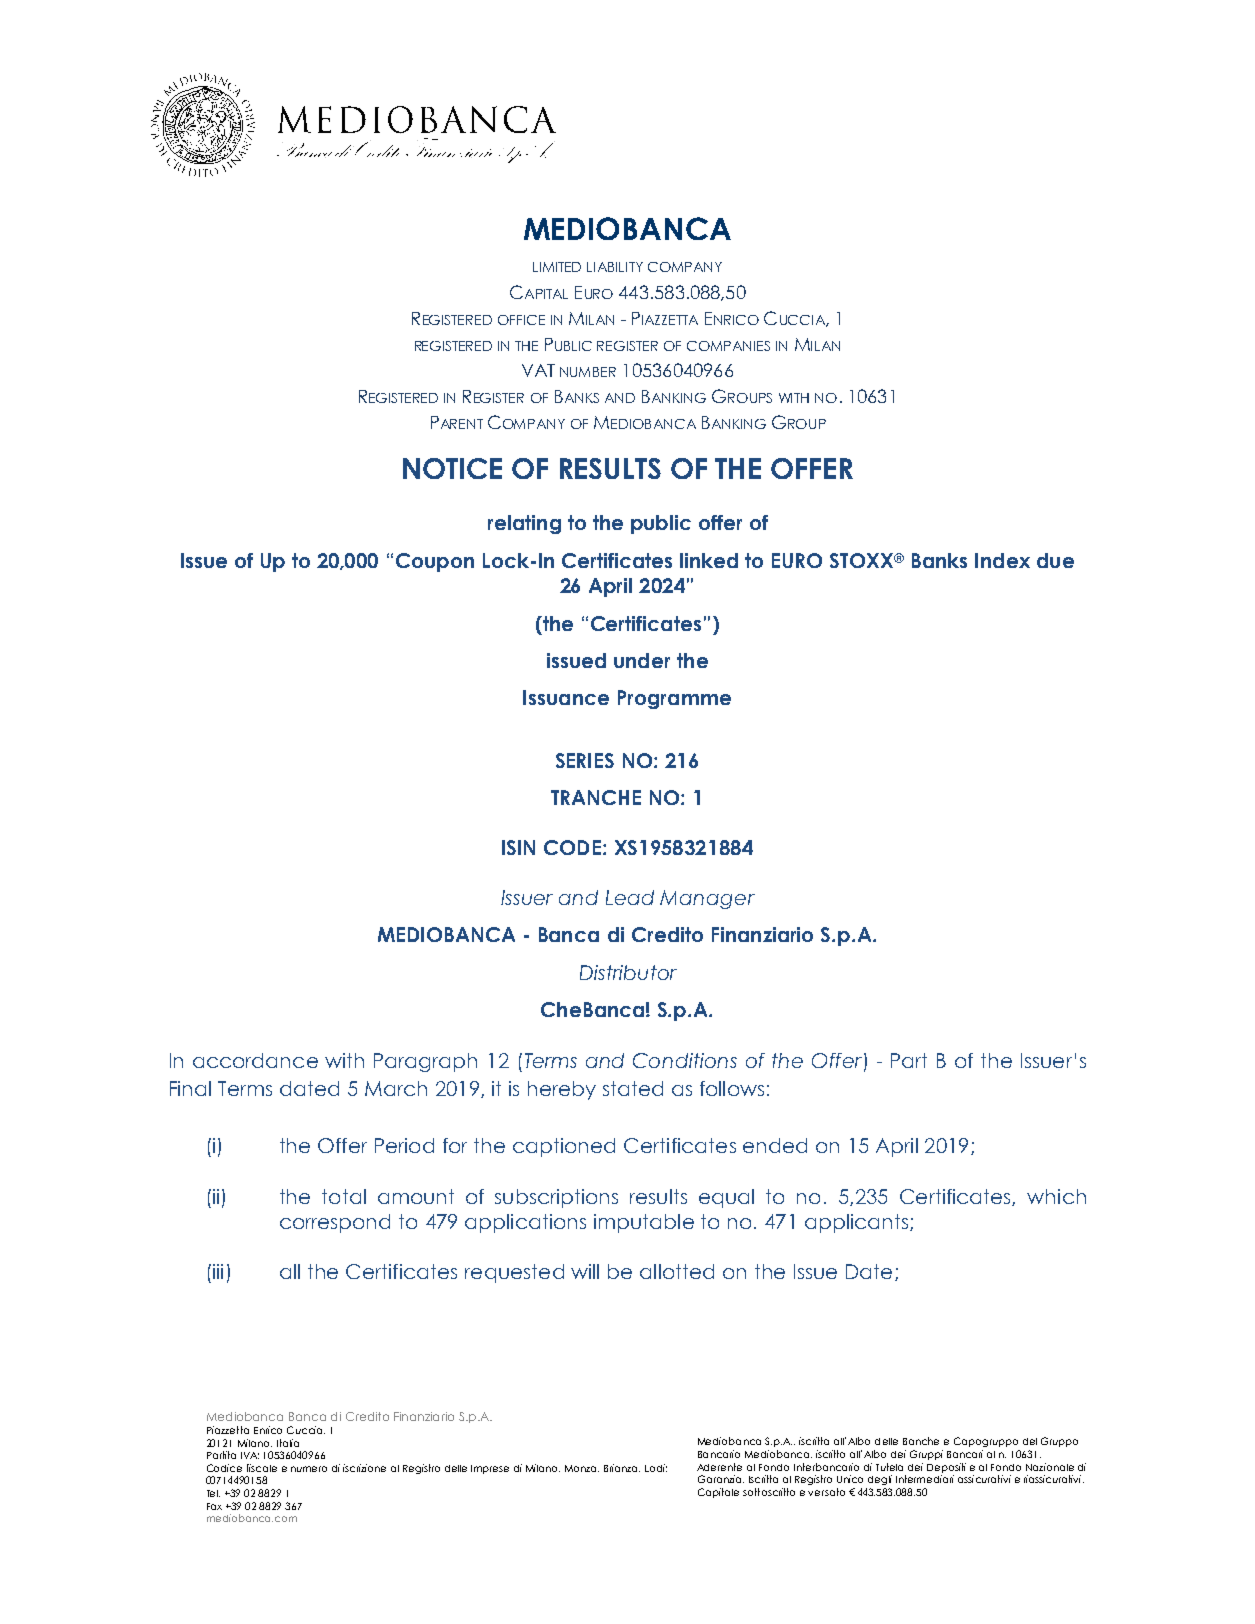 This image has height=1624, width=1255. What do you see at coordinates (344, 1196) in the image?
I see `total` at bounding box center [344, 1196].
